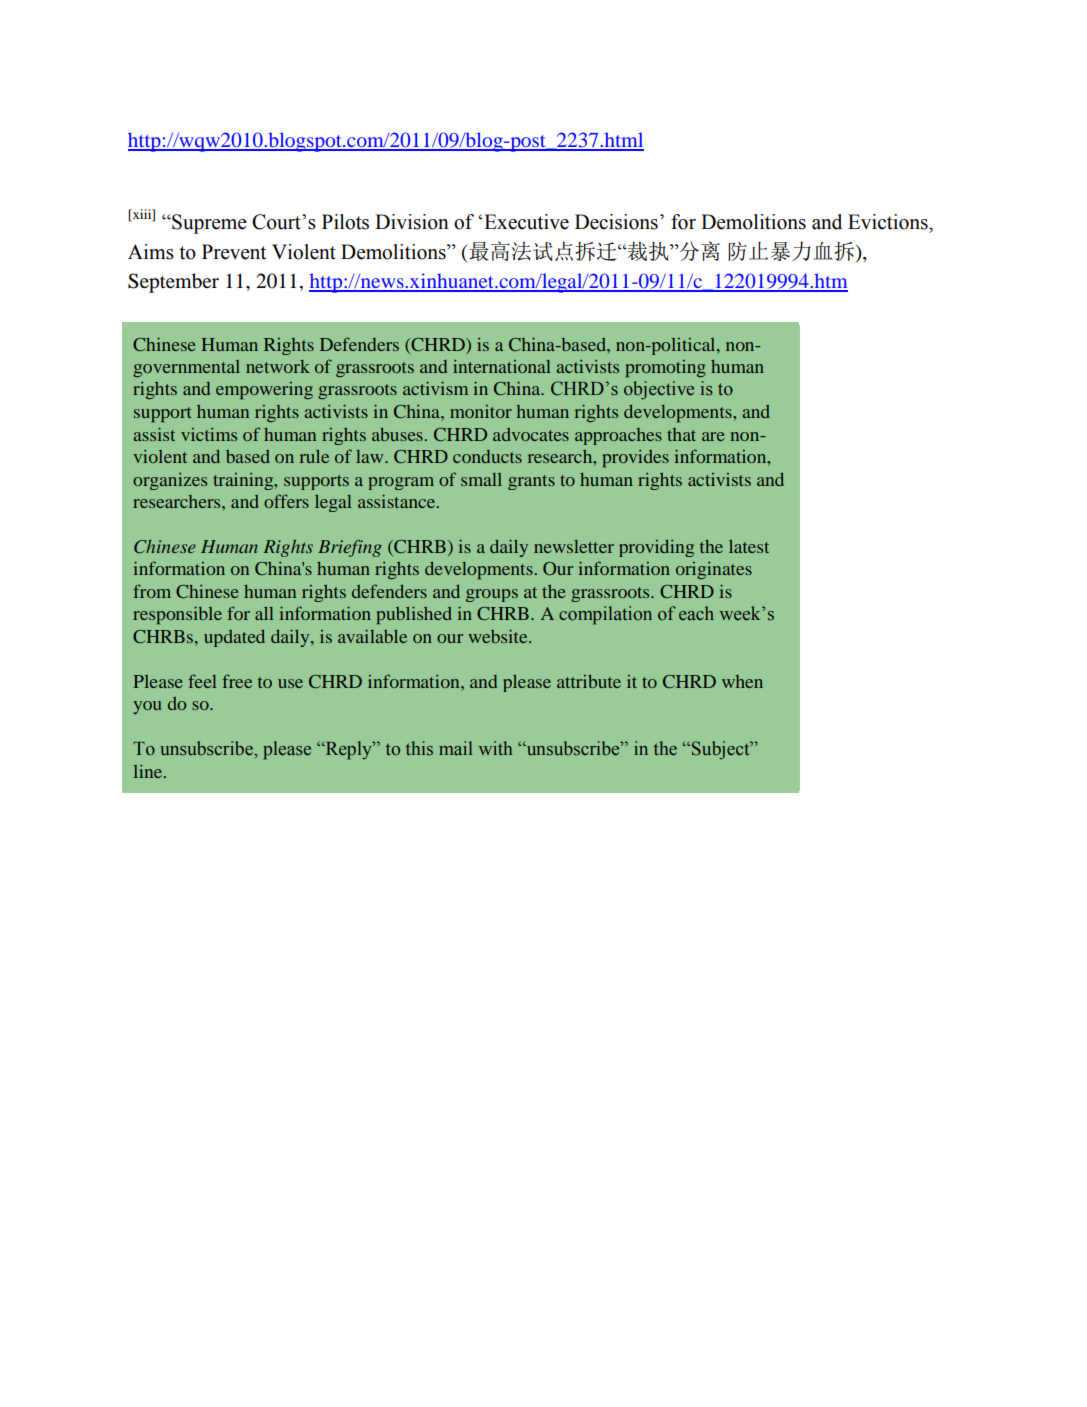 The width and height of the screenshot is (1087, 1407). Describe the element at coordinates (889, 222) in the screenshot. I see `Evictions` at that location.
